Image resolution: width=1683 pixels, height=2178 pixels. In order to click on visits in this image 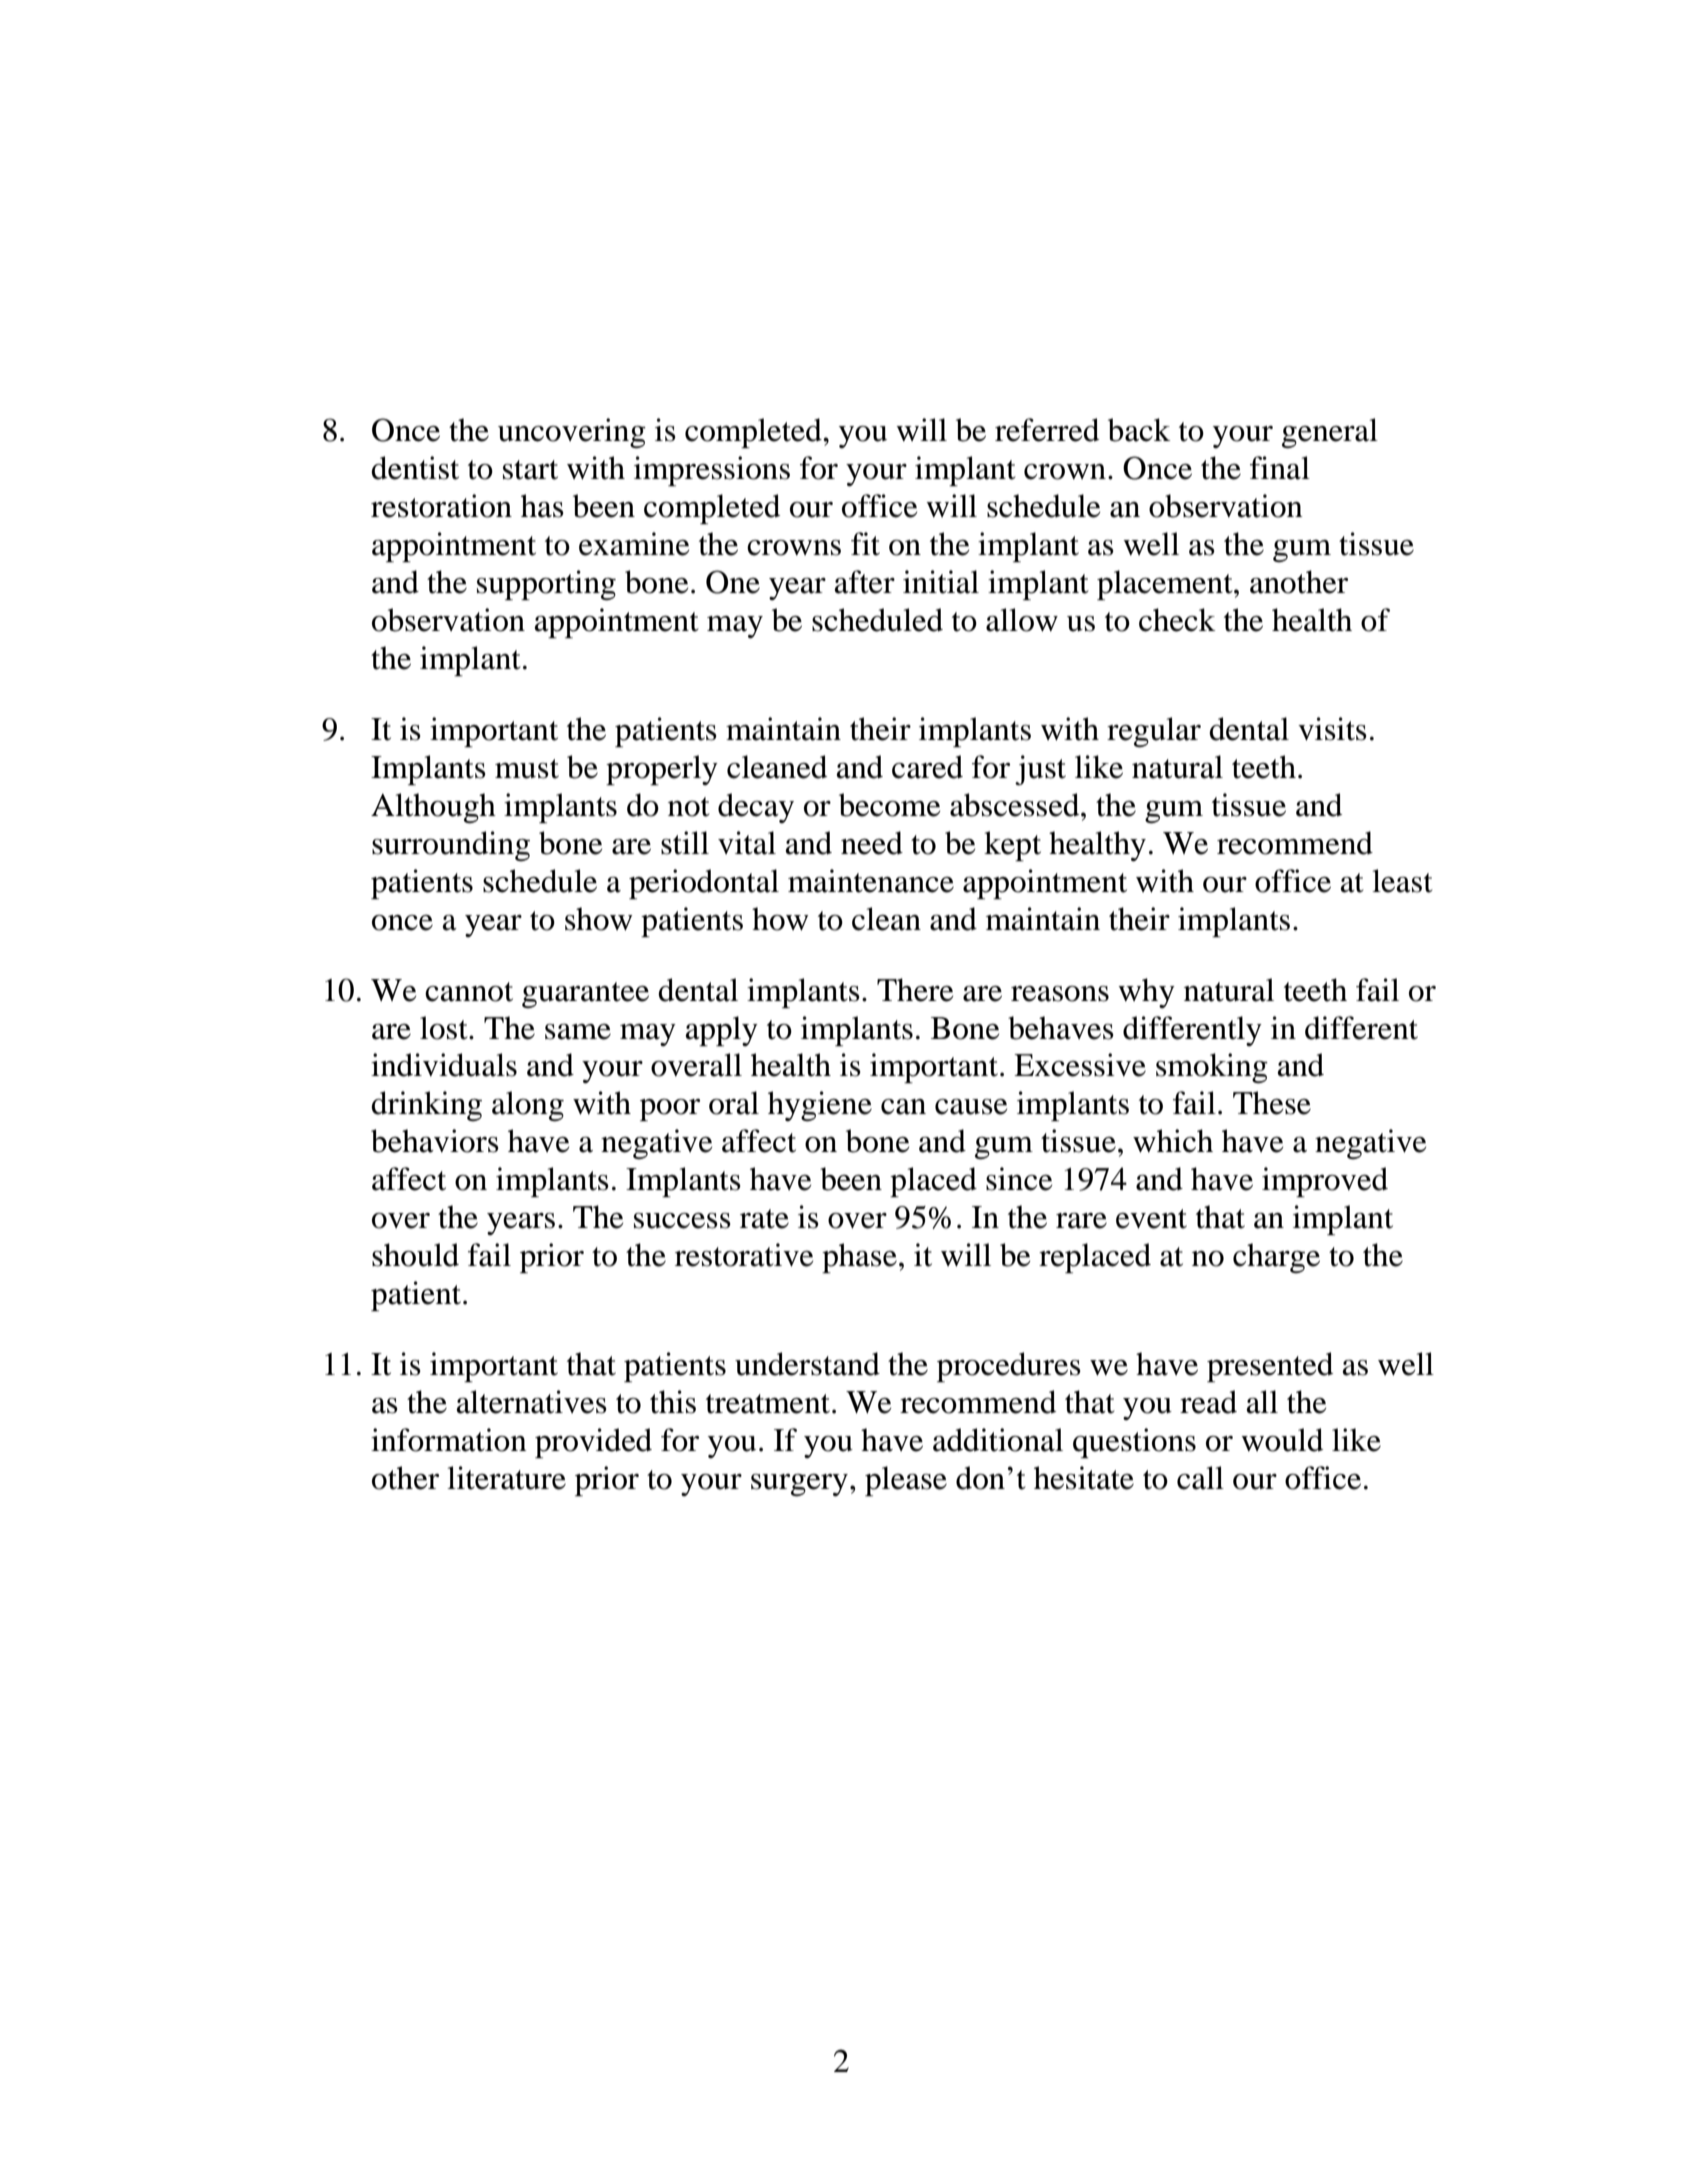, I will do `click(1332, 729)`.
